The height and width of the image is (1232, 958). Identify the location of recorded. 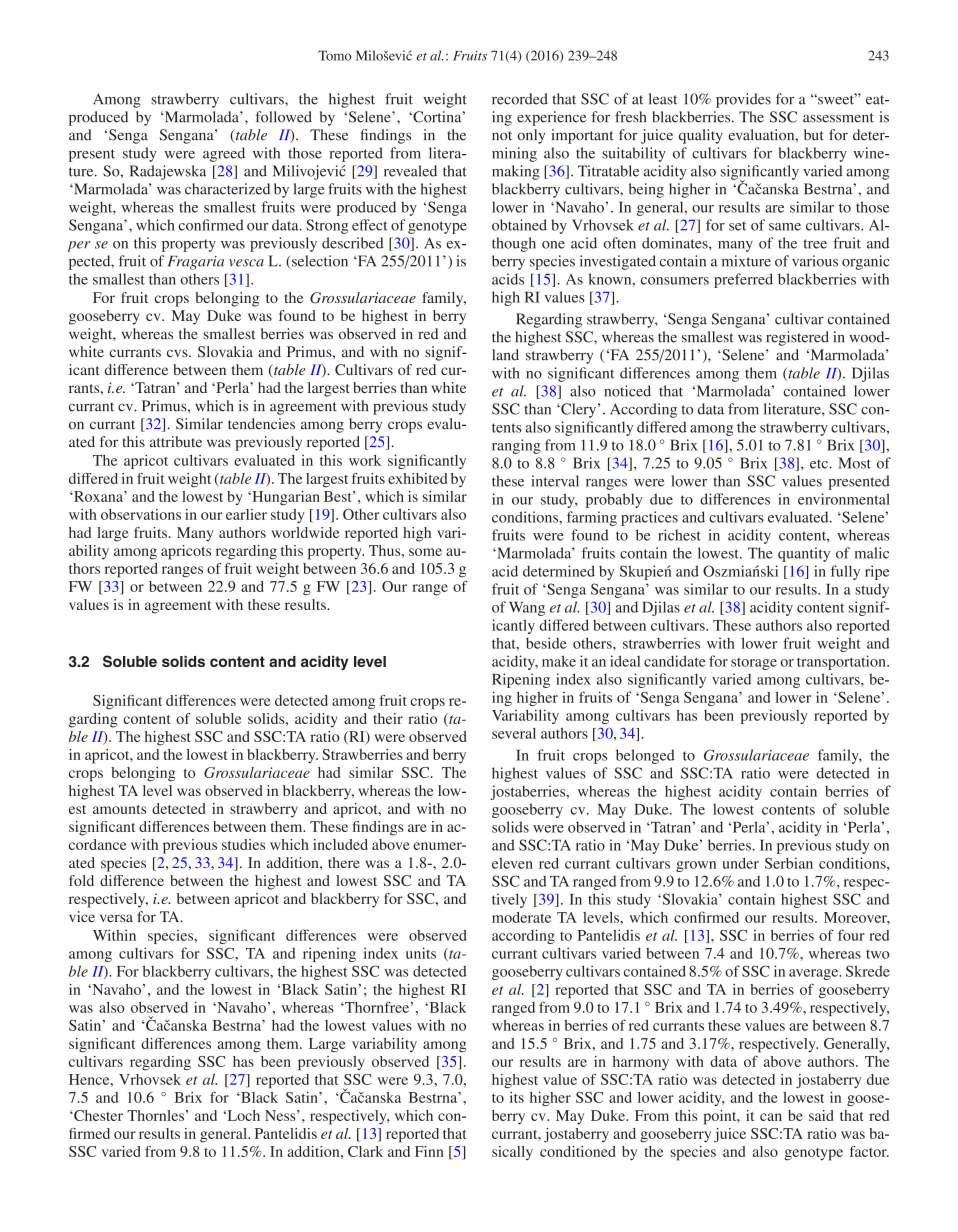
(520, 99).
